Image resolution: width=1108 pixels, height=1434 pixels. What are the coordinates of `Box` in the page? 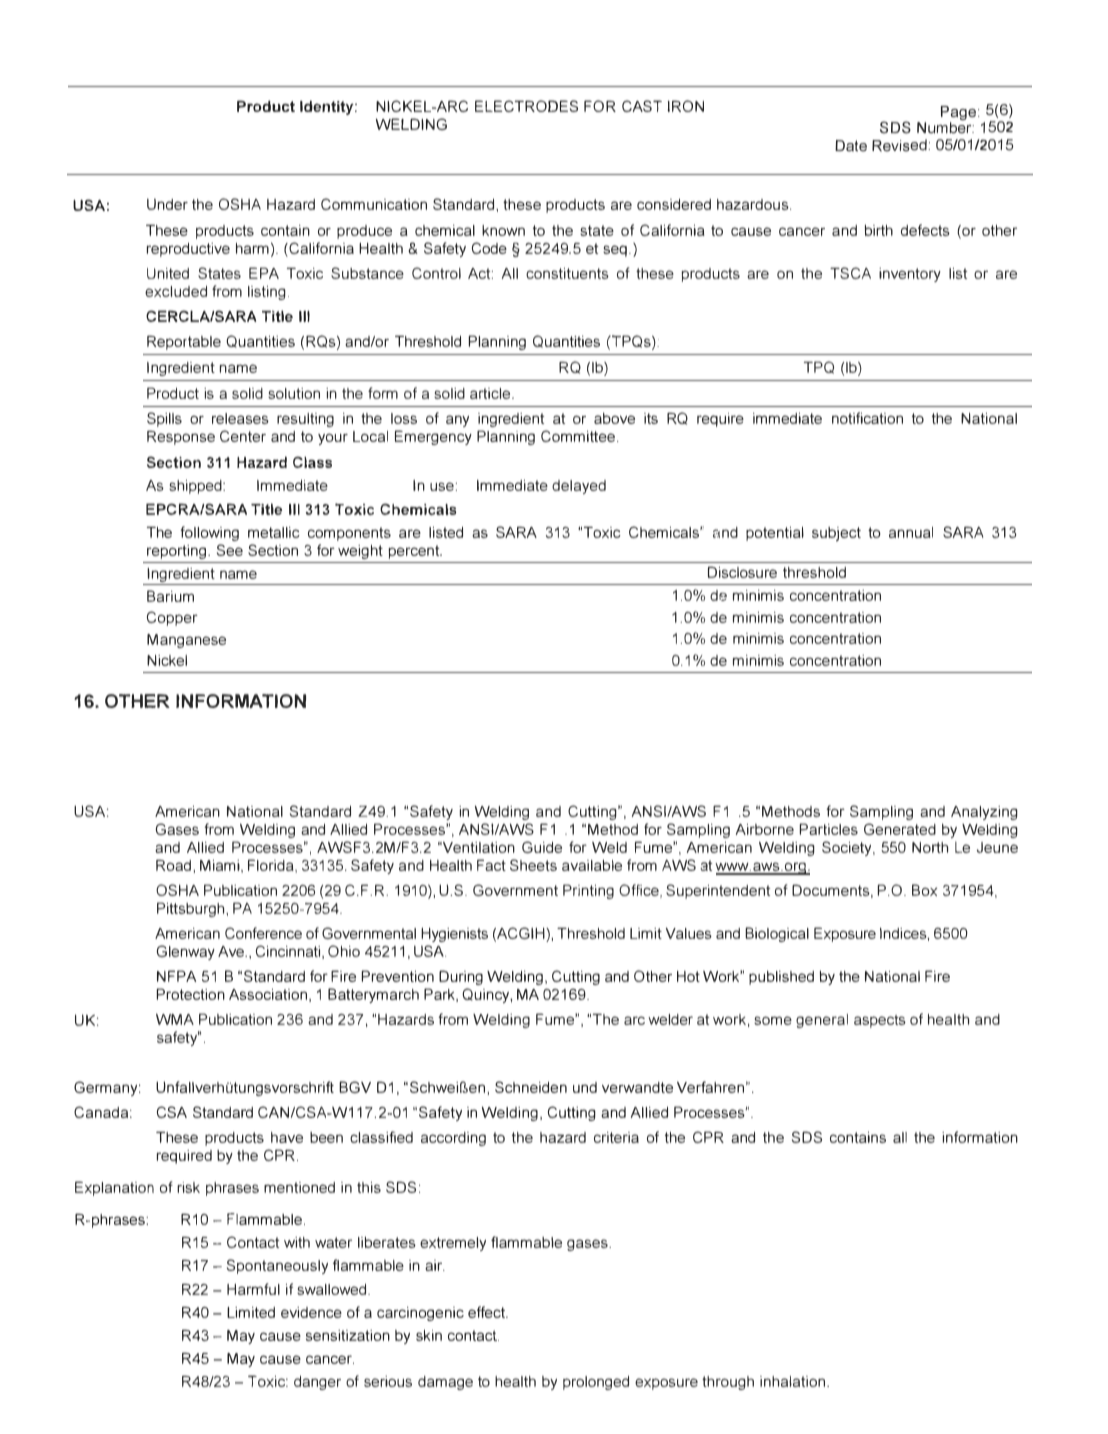 It's located at (924, 890).
